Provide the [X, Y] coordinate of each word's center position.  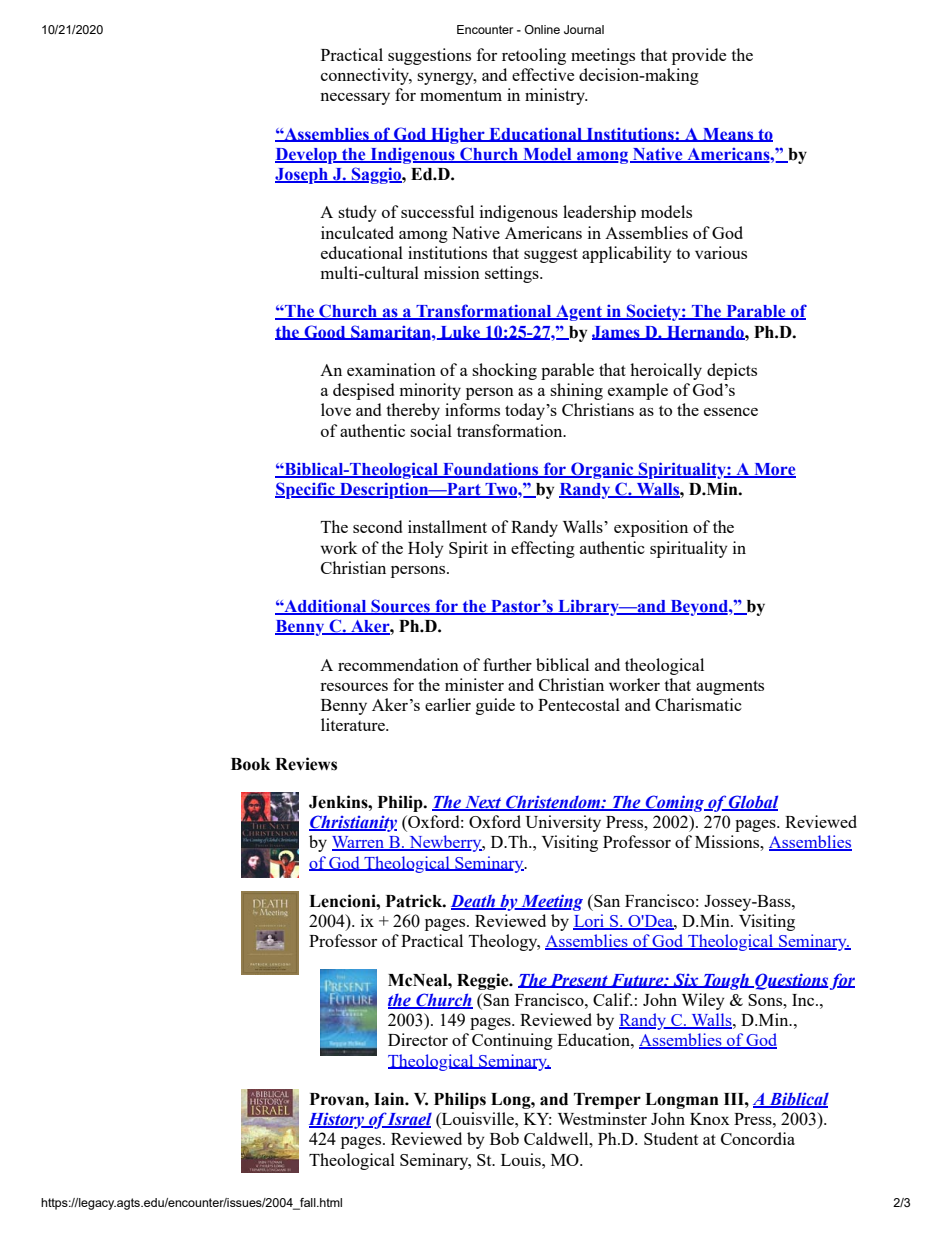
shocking [504, 371]
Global [752, 803]
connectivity [366, 76]
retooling [534, 56]
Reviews [306, 764]
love [336, 409]
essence [731, 412]
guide [495, 706]
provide [699, 56]
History [338, 1121]
